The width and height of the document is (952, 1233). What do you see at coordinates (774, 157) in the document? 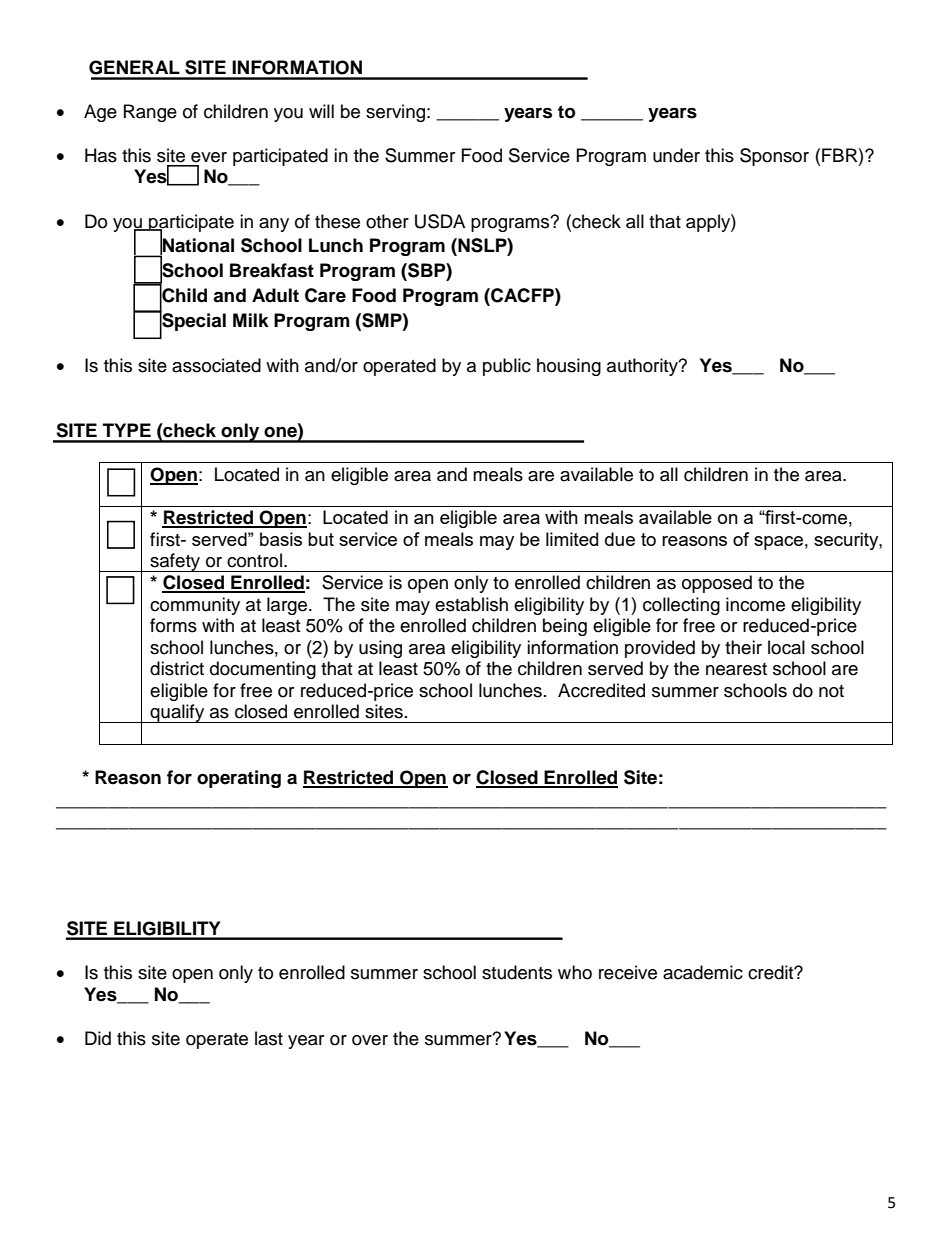
I see `Sponsor` at bounding box center [774, 157].
